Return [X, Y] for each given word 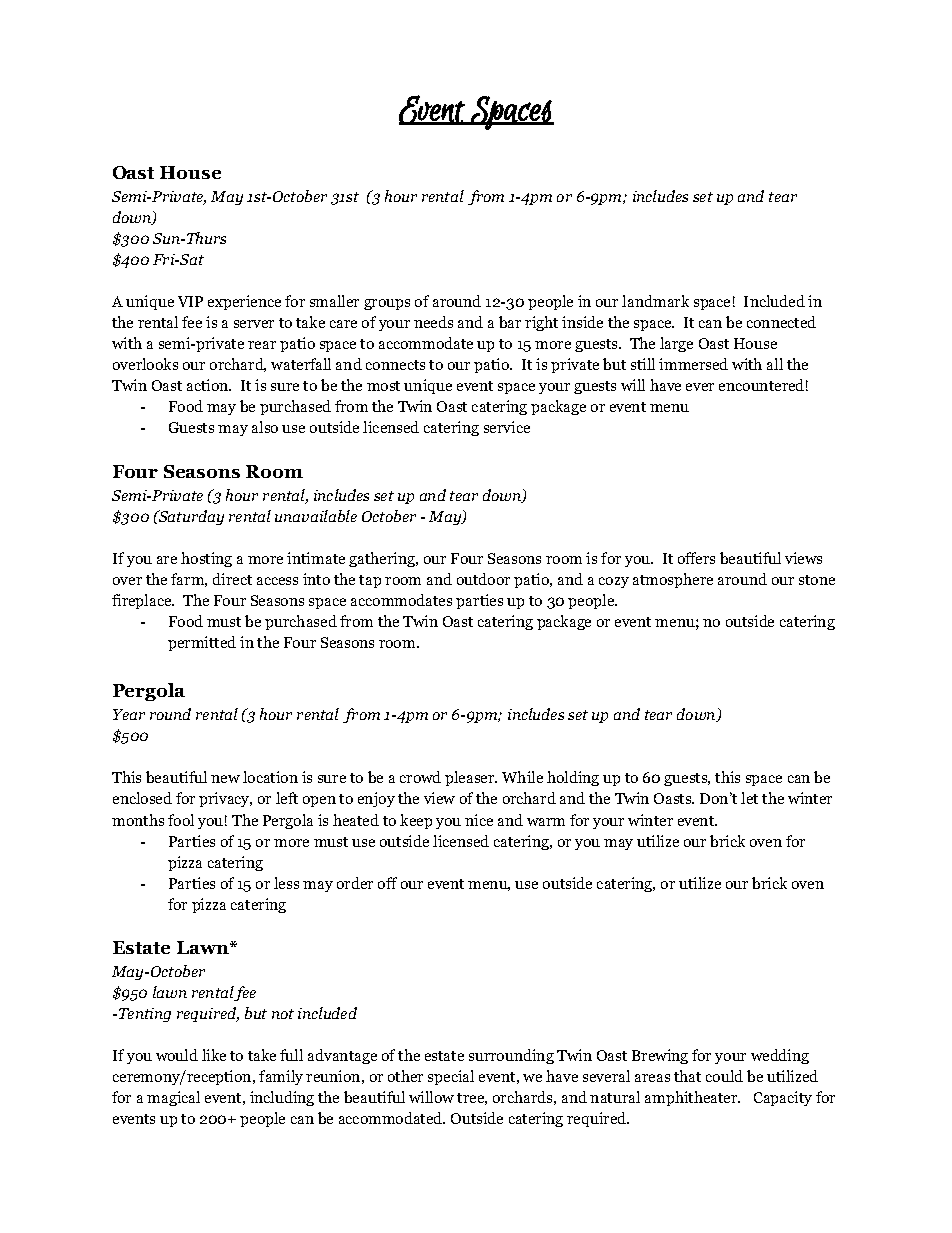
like [214, 1055]
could [724, 1076]
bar [510, 322]
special [451, 1077]
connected [781, 322]
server [254, 324]
